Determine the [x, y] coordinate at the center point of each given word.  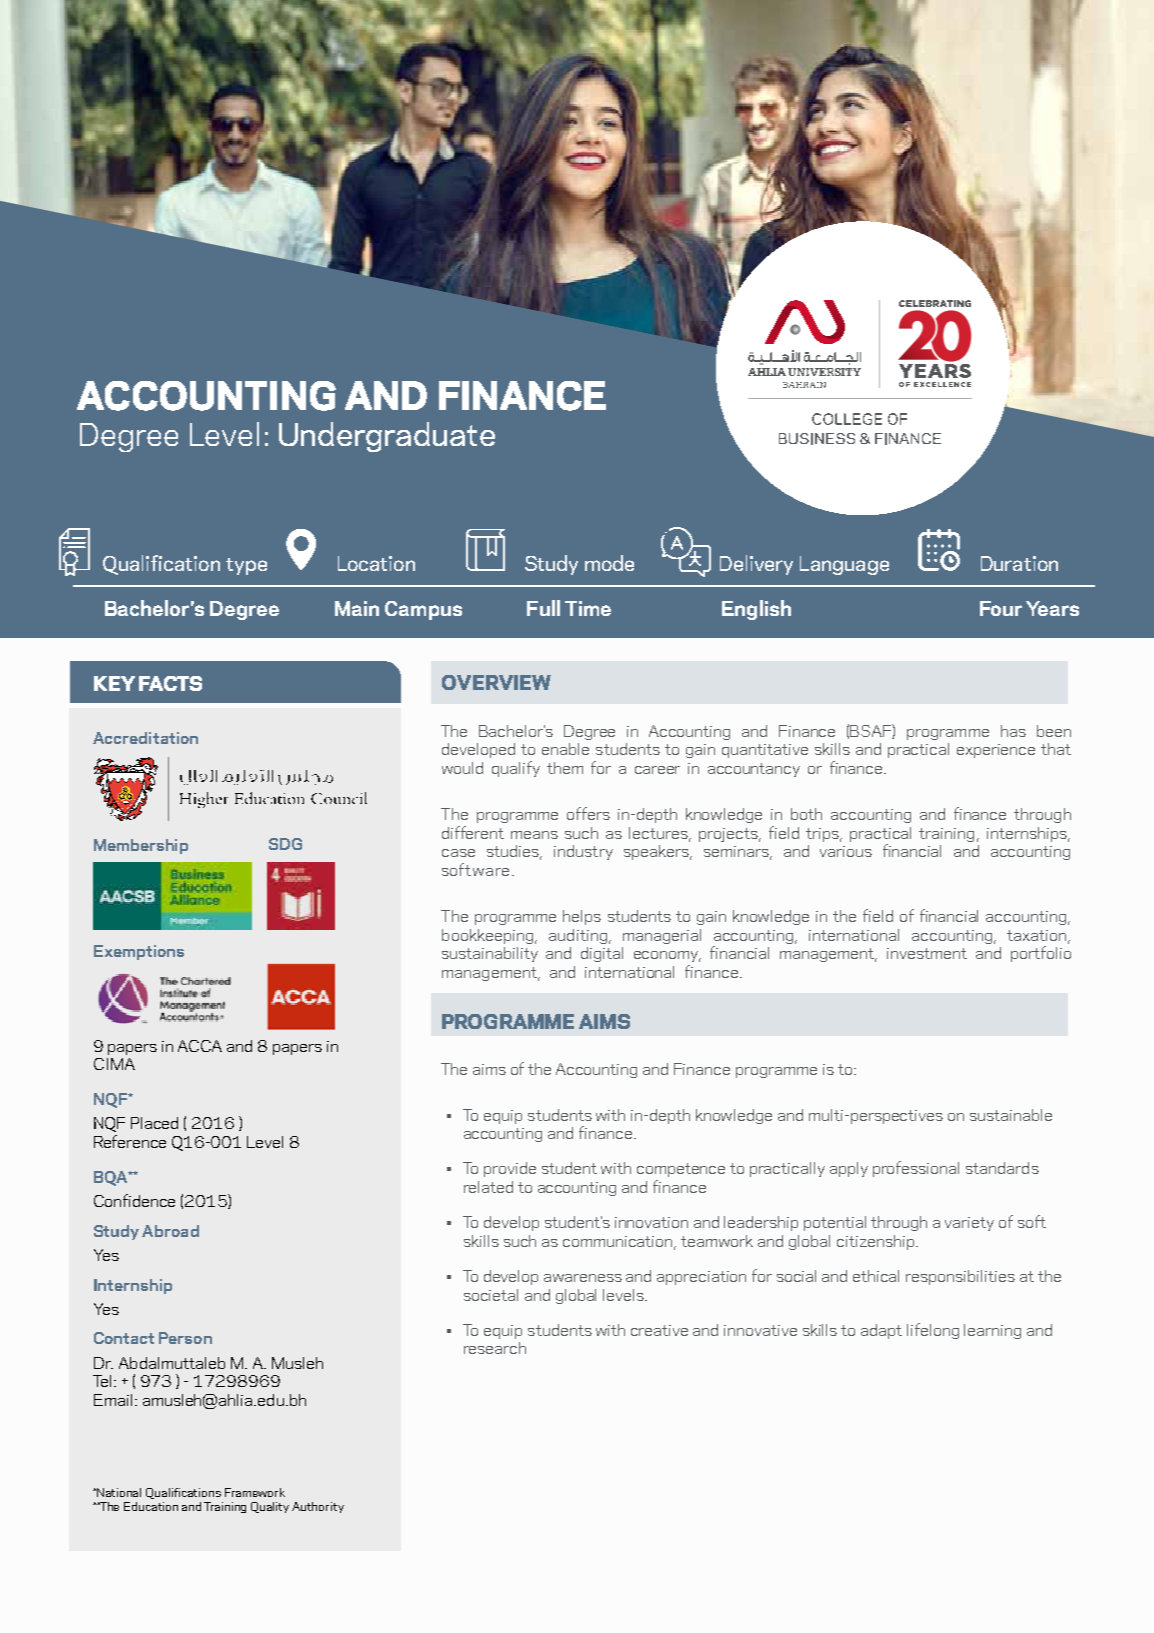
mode [609, 563]
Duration [1019, 563]
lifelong [933, 1331]
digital [602, 954]
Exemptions [139, 952]
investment [927, 953]
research [495, 1348]
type [246, 566]
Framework [255, 1492]
